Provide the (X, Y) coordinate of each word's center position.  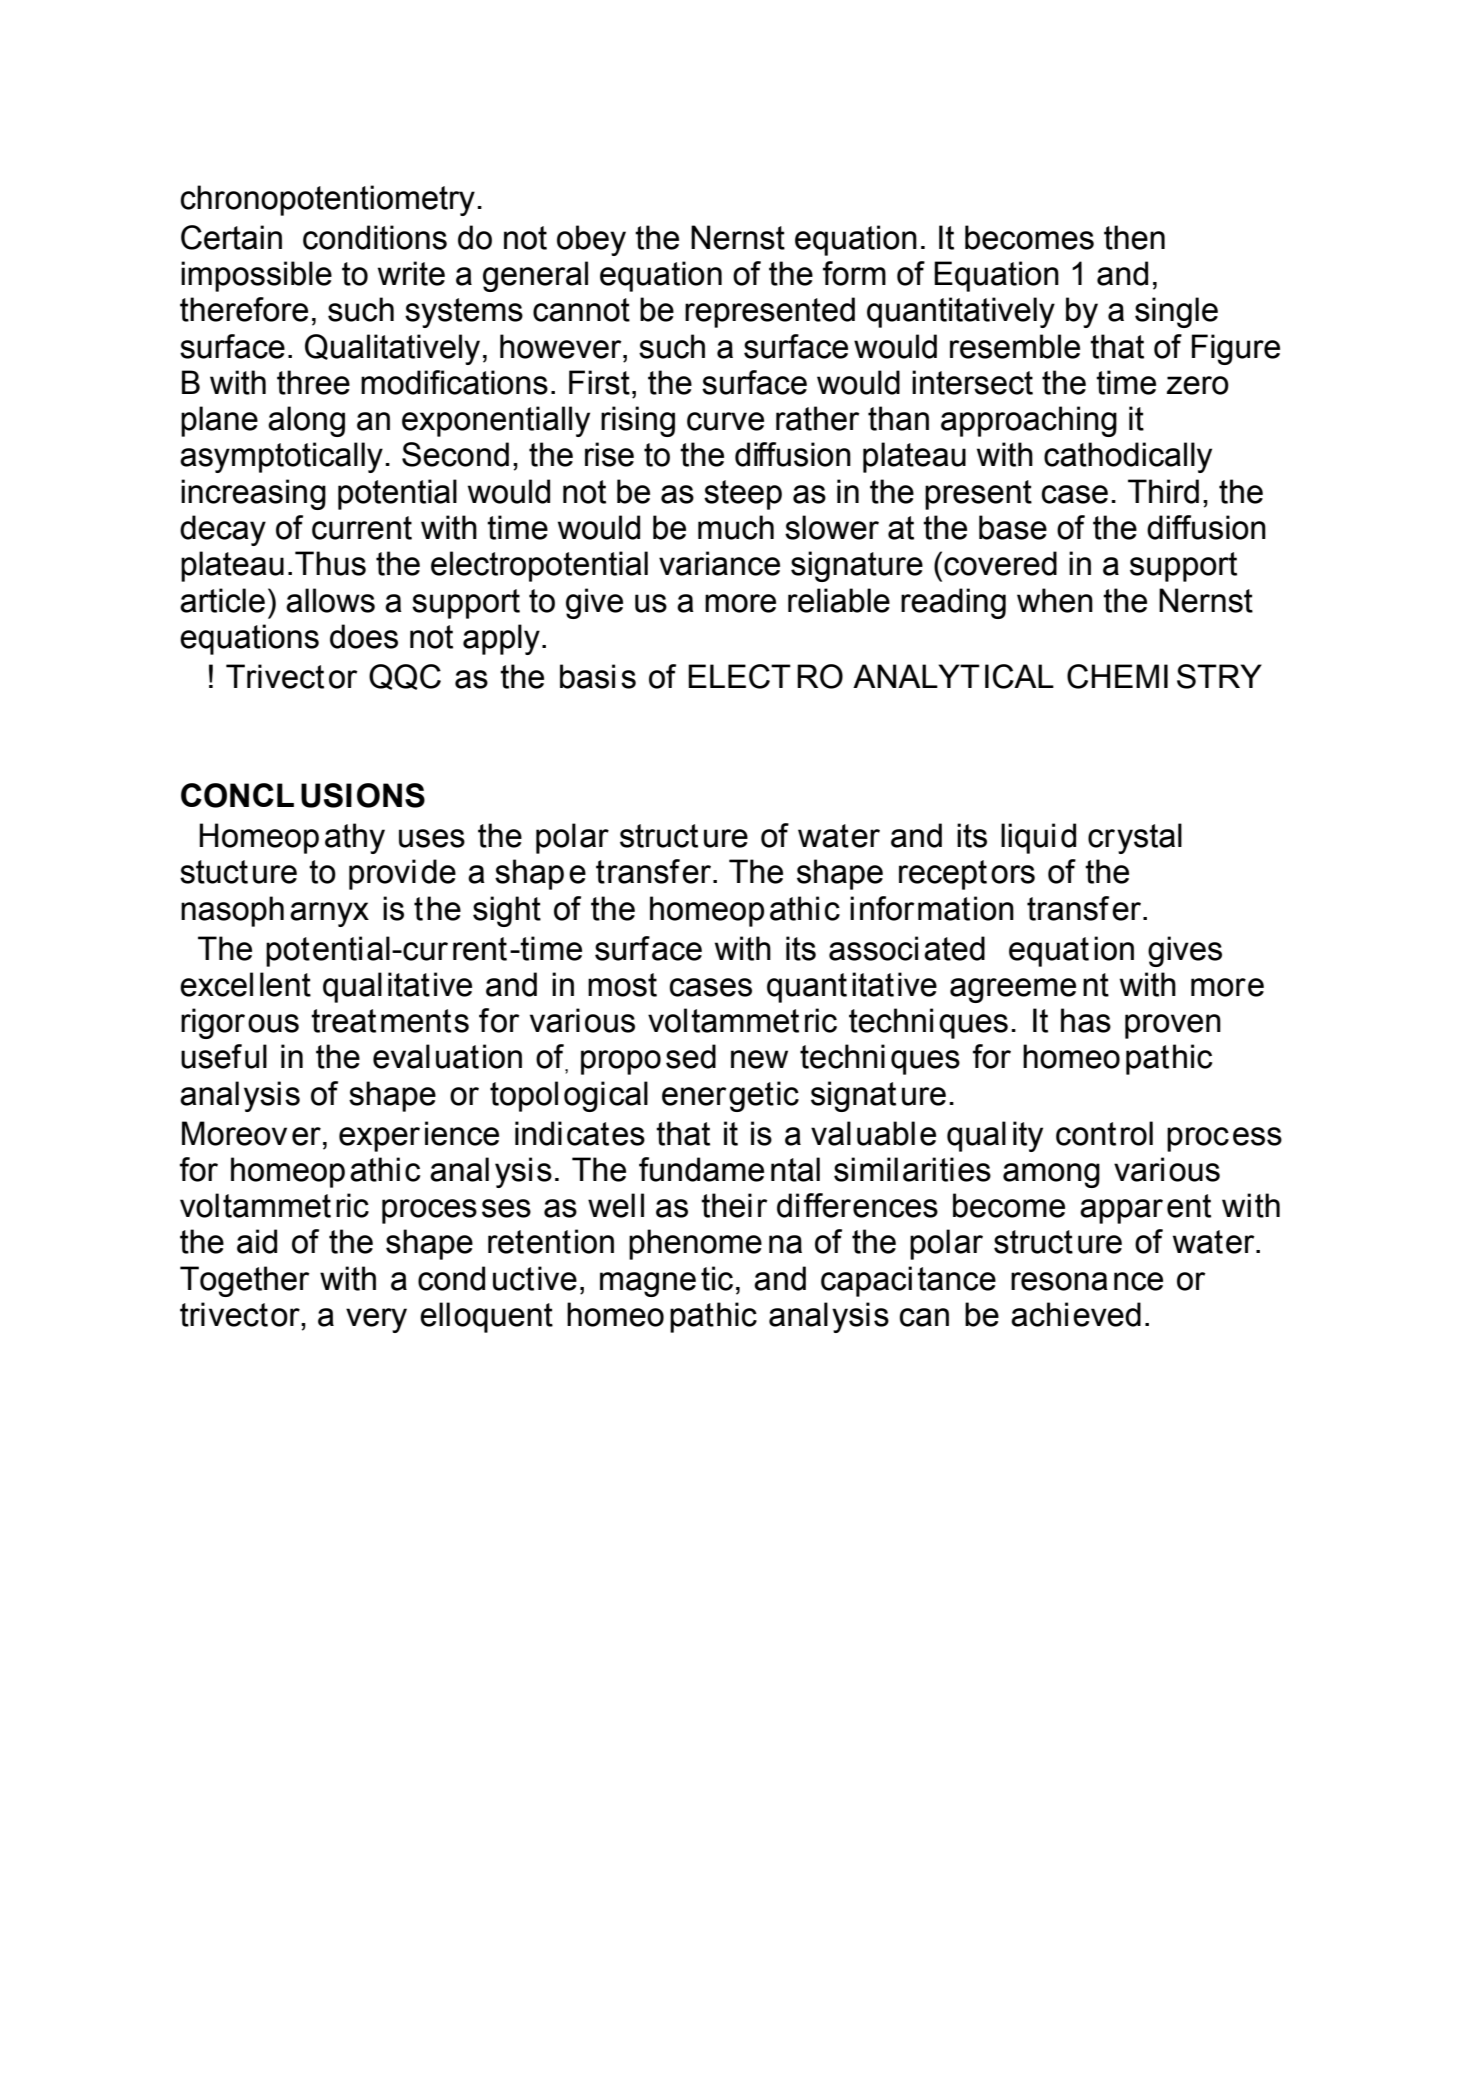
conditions (375, 237)
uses (432, 838)
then (1134, 237)
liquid (1038, 838)
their (734, 1205)
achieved (1076, 1314)
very (376, 1320)
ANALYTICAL (953, 676)
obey (591, 240)
